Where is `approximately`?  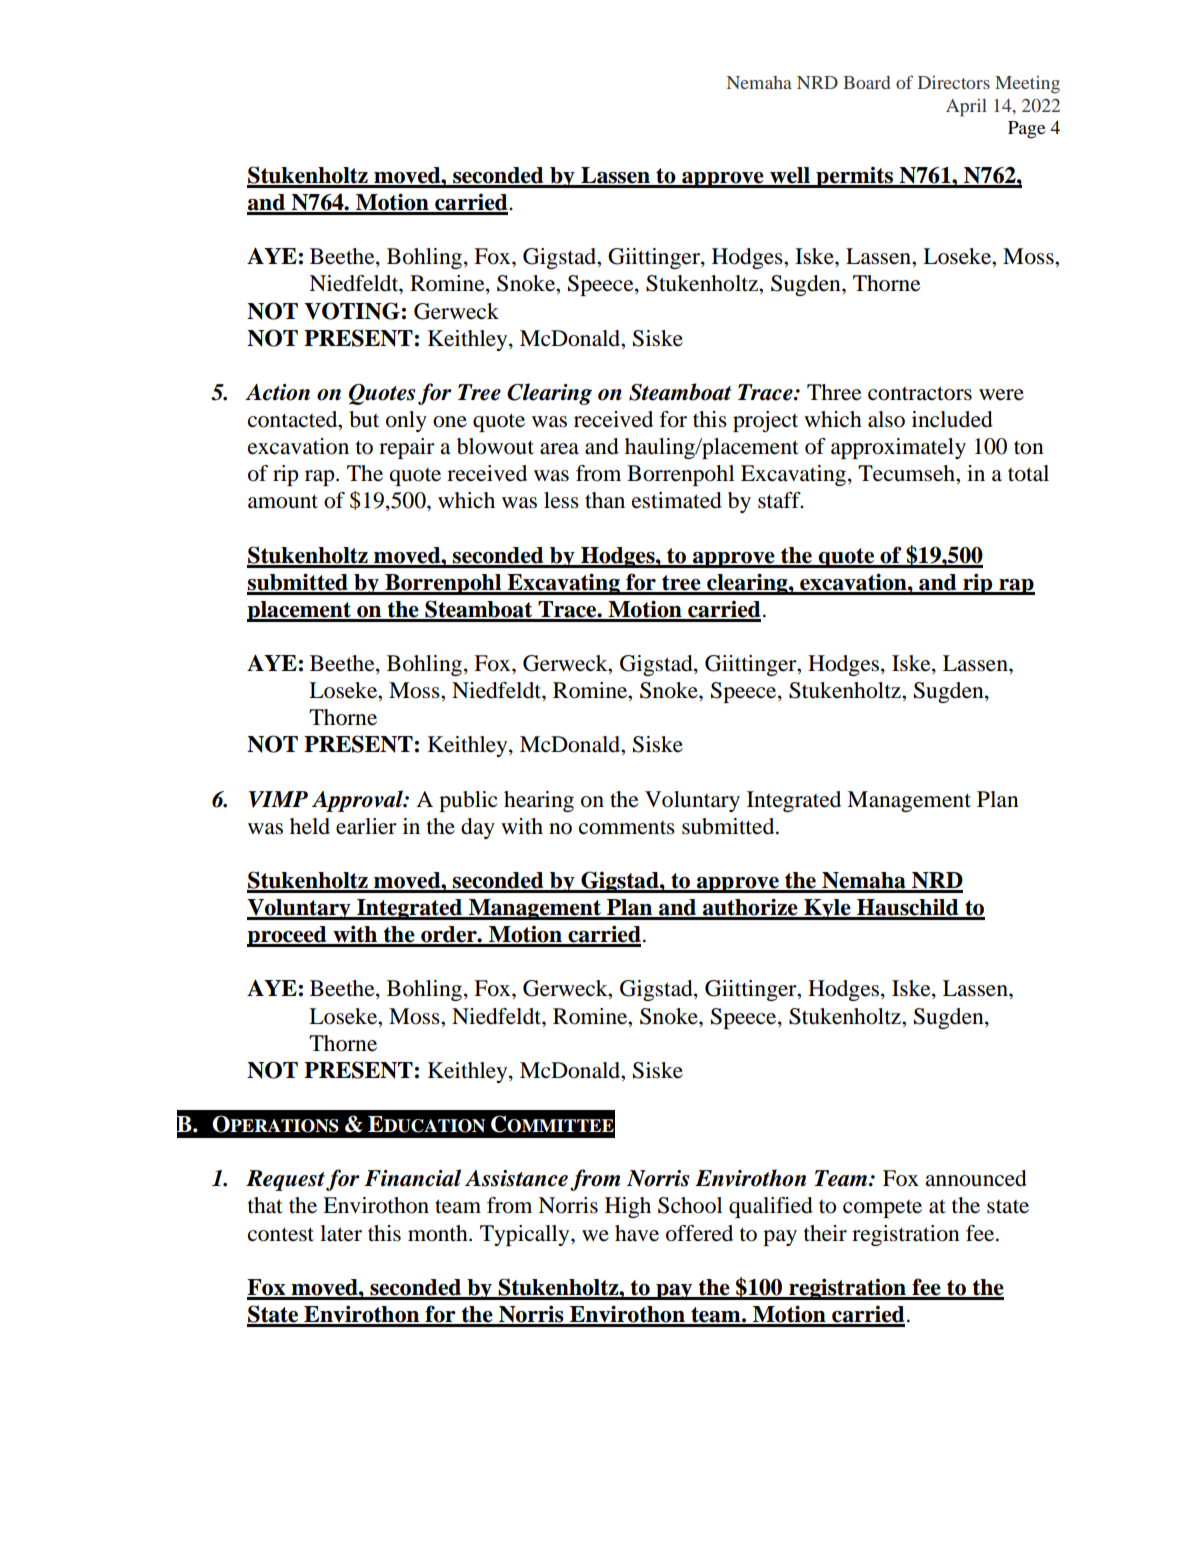
approximately is located at coordinates (898, 448).
